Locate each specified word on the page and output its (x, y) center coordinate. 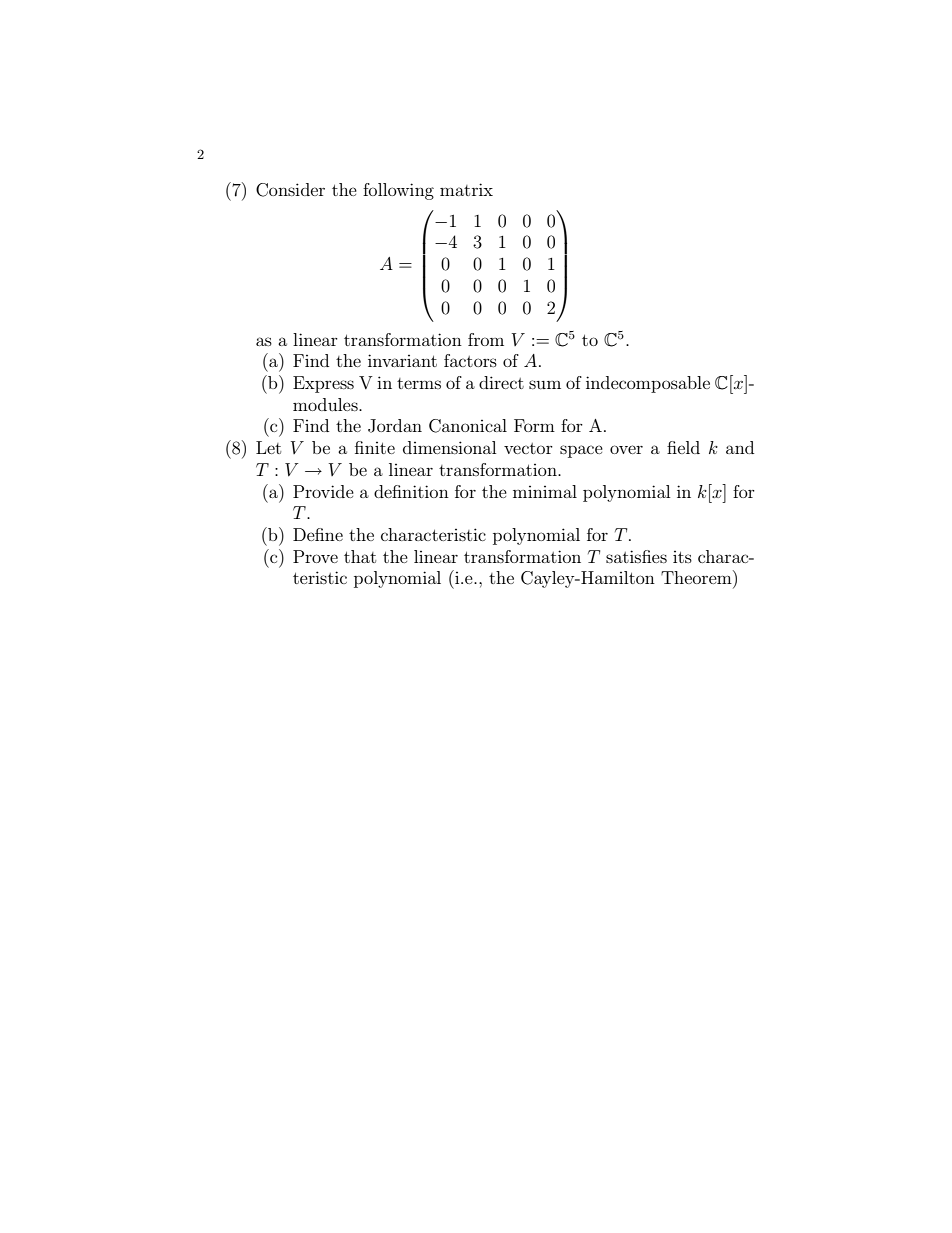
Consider (290, 190)
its (682, 557)
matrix (466, 189)
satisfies (636, 556)
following (398, 191)
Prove (315, 556)
